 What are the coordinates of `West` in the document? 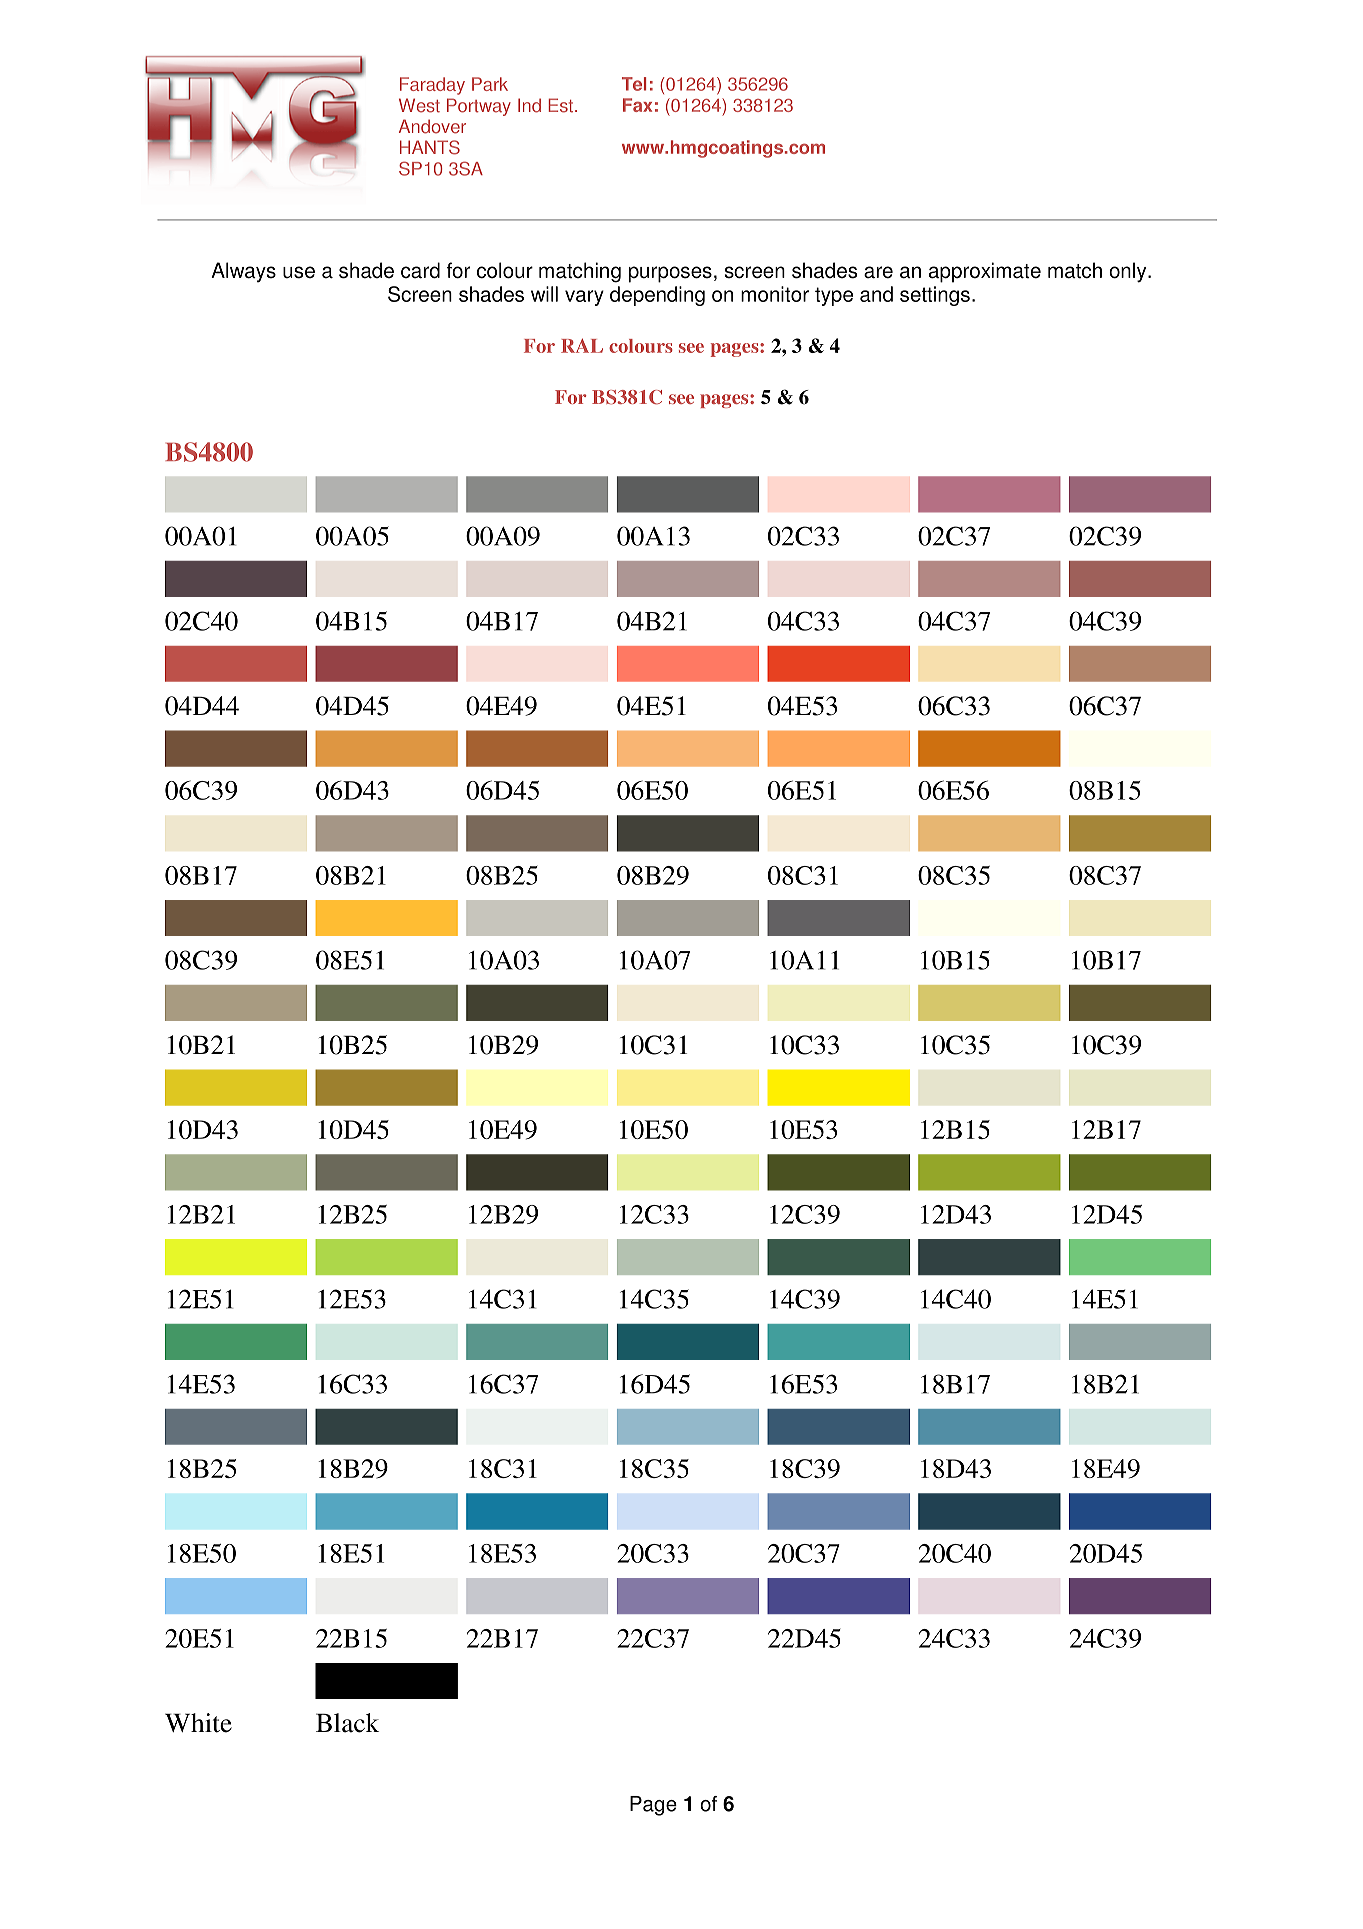 It's located at (419, 105).
